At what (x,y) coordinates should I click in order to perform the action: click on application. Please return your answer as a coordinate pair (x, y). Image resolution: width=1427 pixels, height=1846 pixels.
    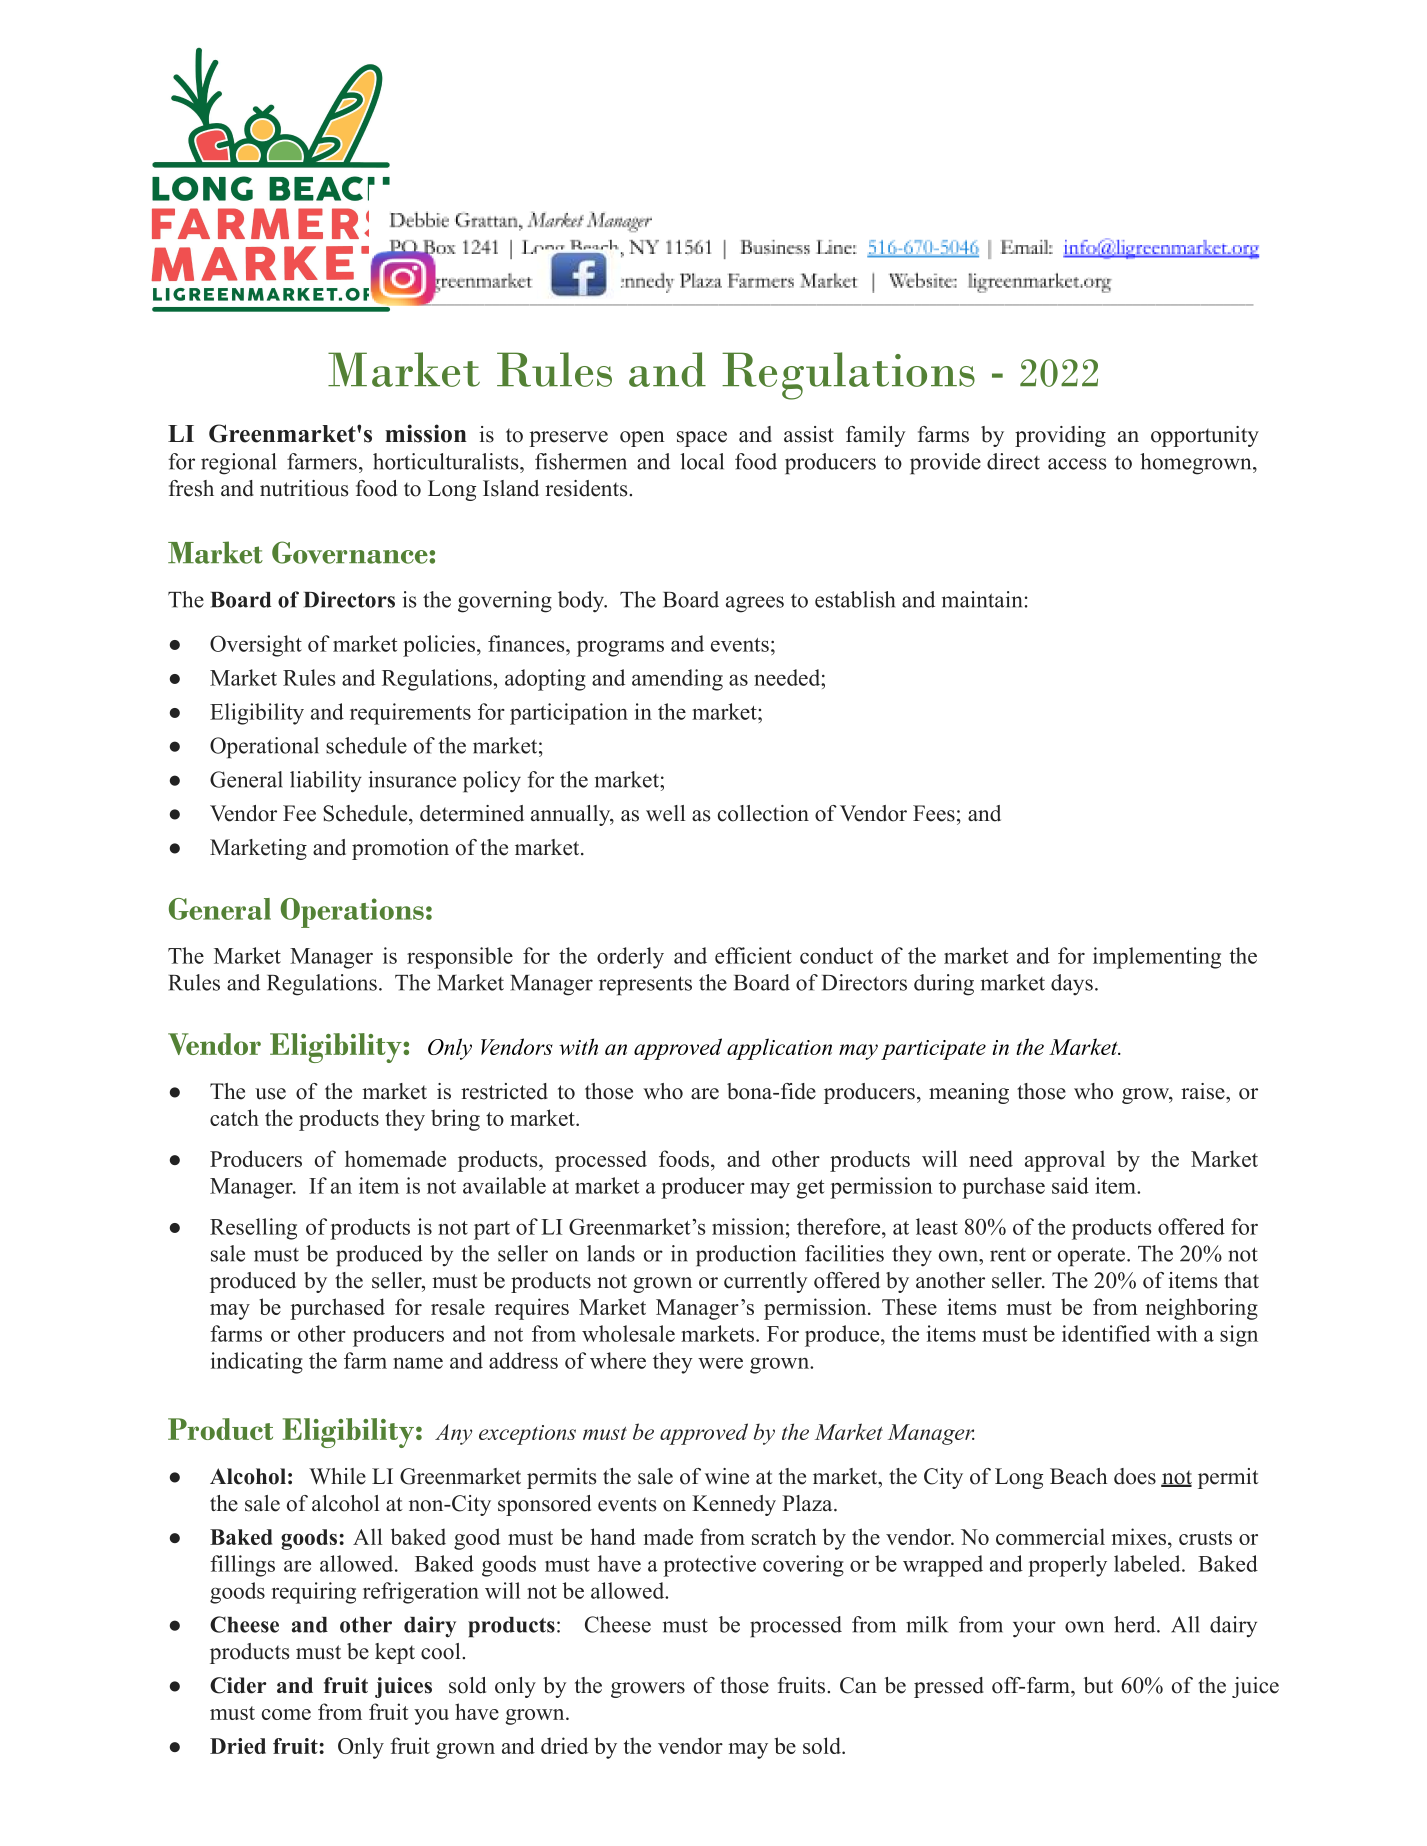
    Looking at the image, I should click on (779, 1049).
